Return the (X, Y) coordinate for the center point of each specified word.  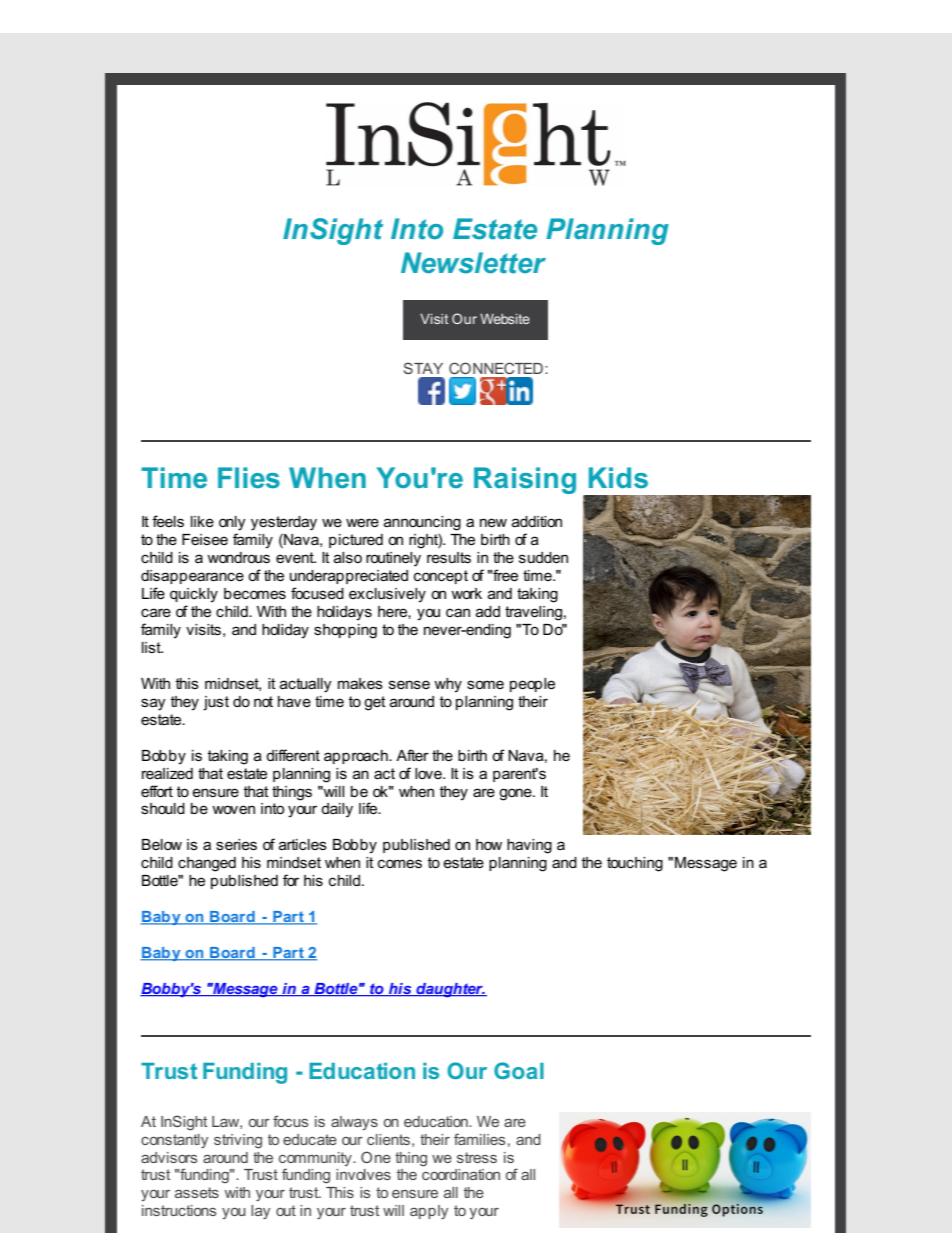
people (532, 685)
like (202, 521)
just (216, 703)
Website (505, 318)
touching (635, 864)
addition (537, 521)
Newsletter (473, 263)
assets (197, 1192)
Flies (249, 478)
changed (207, 864)
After (412, 755)
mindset (294, 862)
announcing (422, 523)
